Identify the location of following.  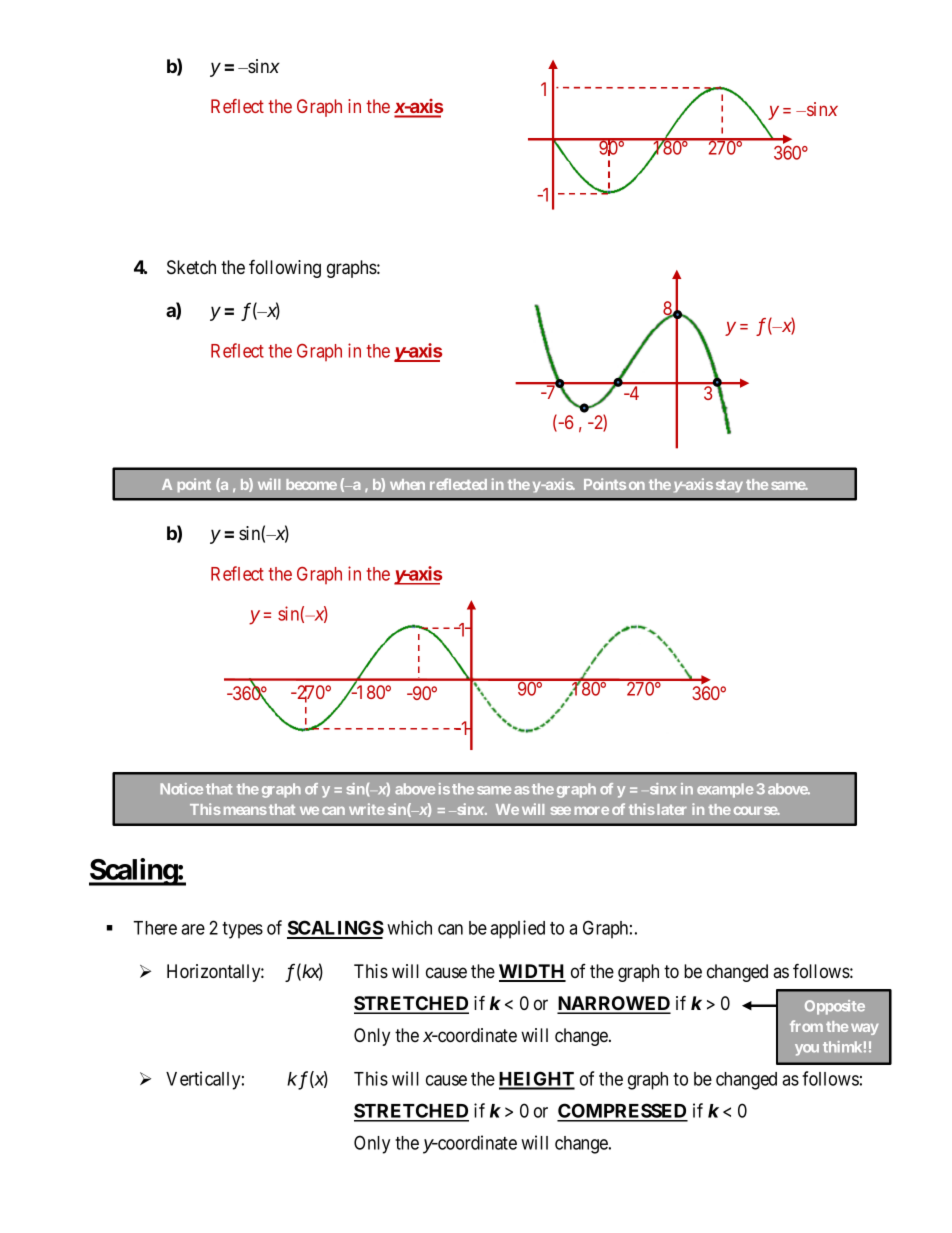
(285, 268).
